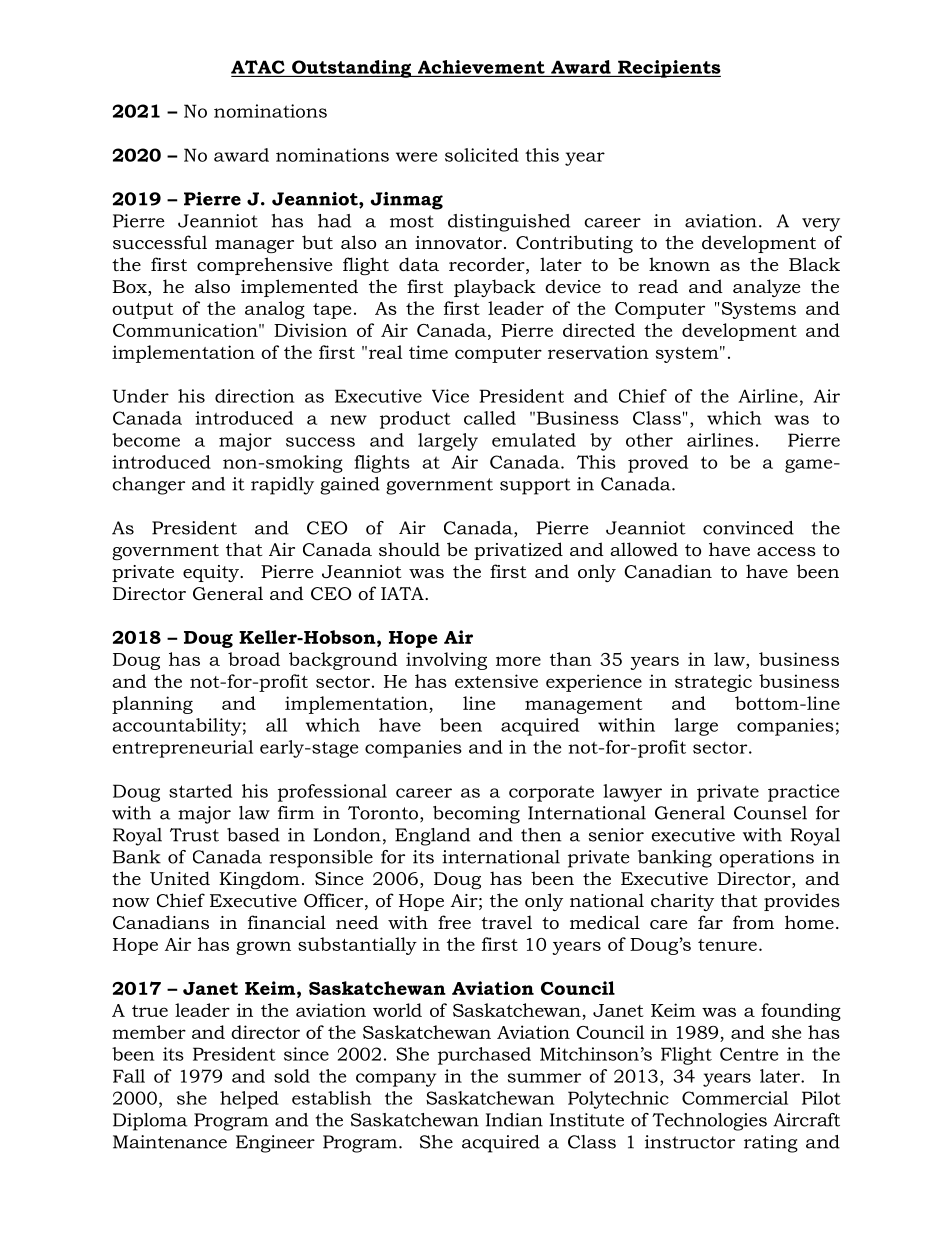  What do you see at coordinates (258, 67) in the document?
I see `ATAC` at bounding box center [258, 67].
